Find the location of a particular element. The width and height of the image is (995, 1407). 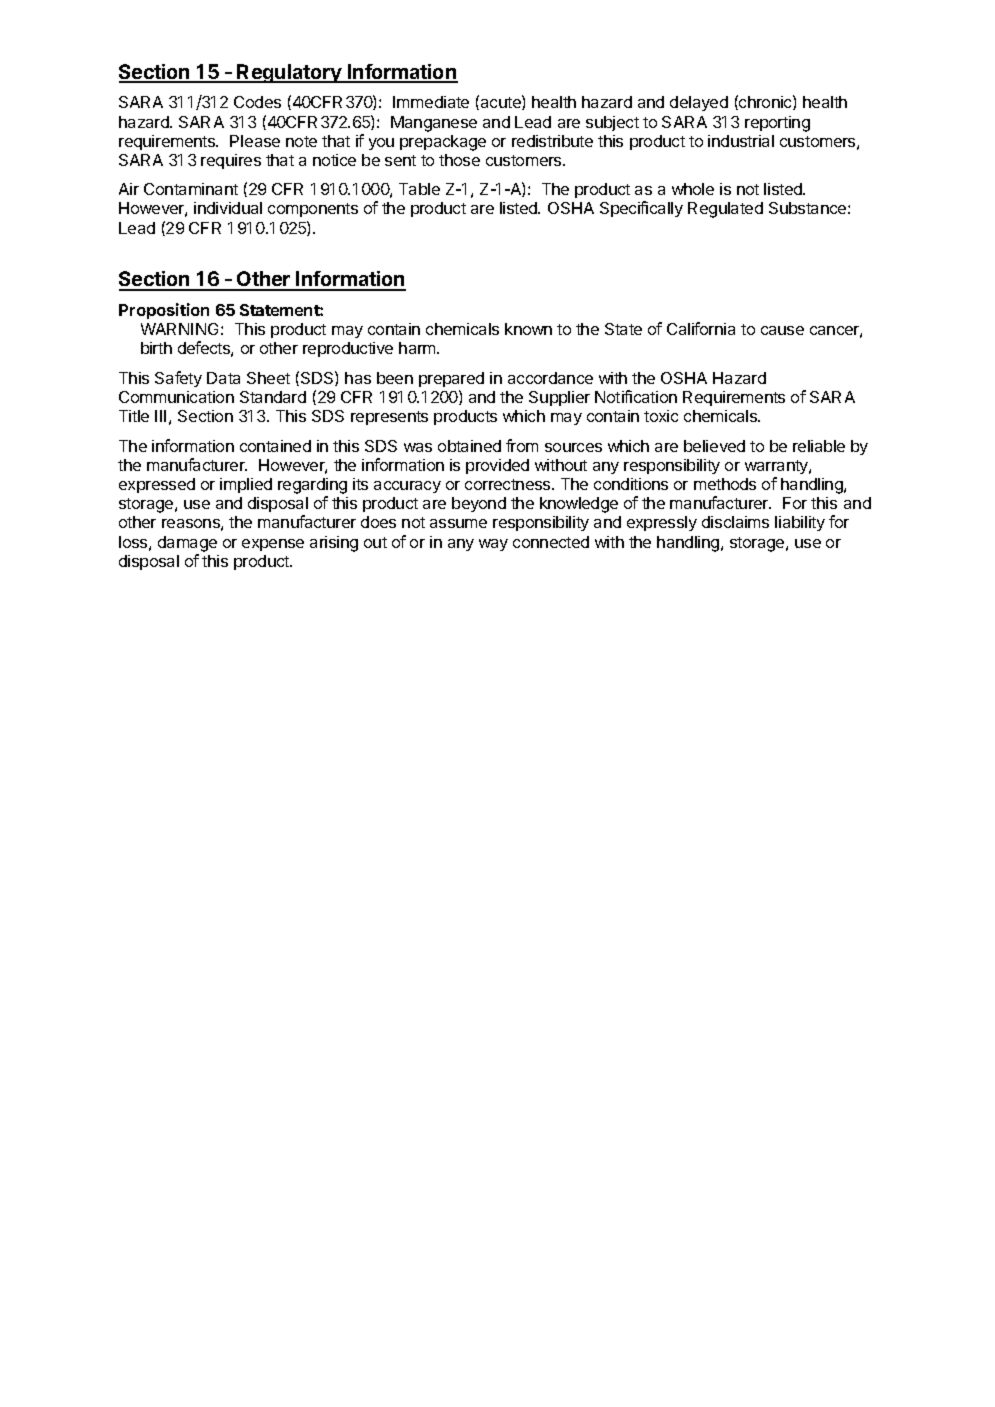

individual is located at coordinates (228, 208).
